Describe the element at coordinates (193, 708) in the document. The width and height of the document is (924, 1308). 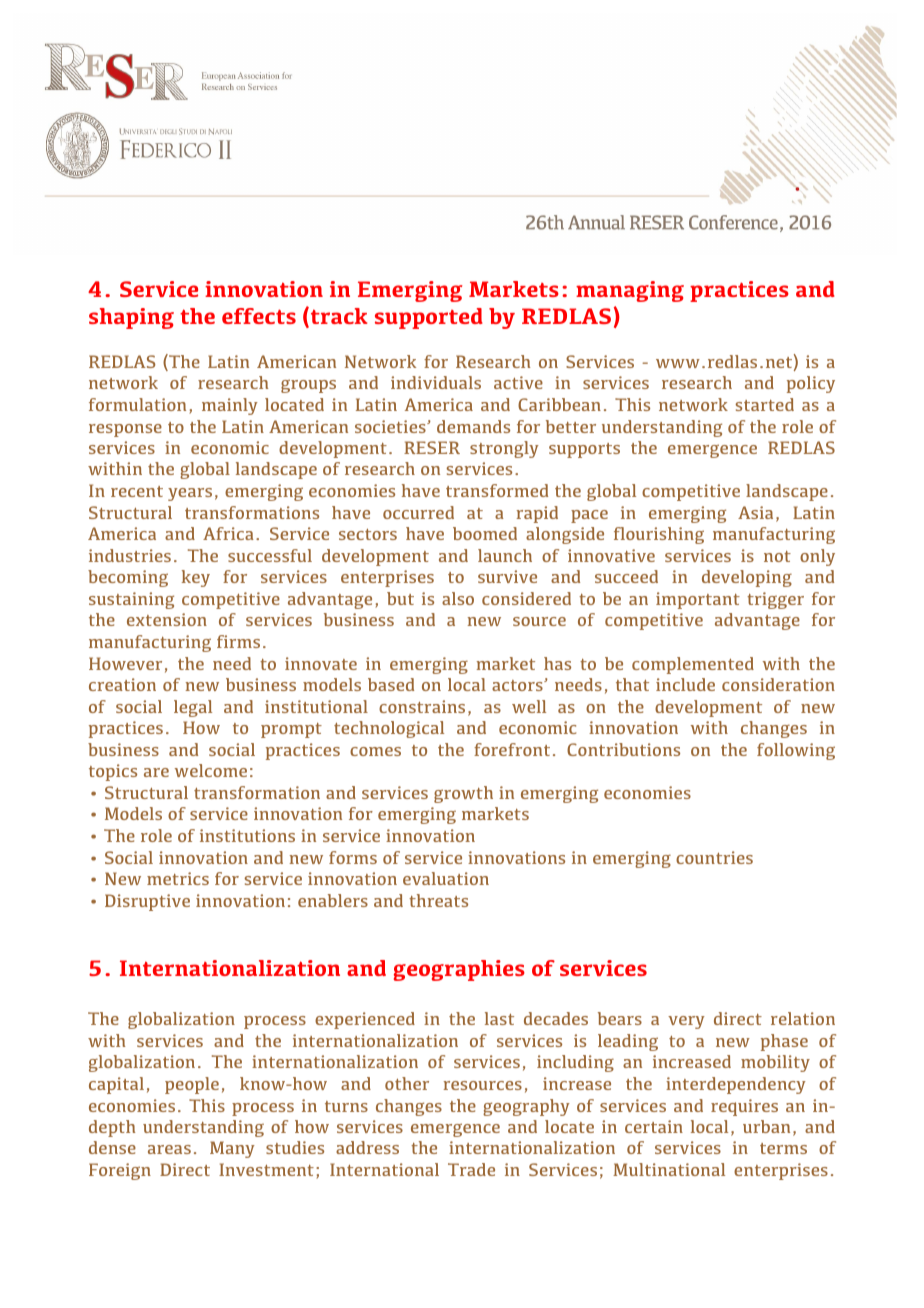
I see `legal` at that location.
